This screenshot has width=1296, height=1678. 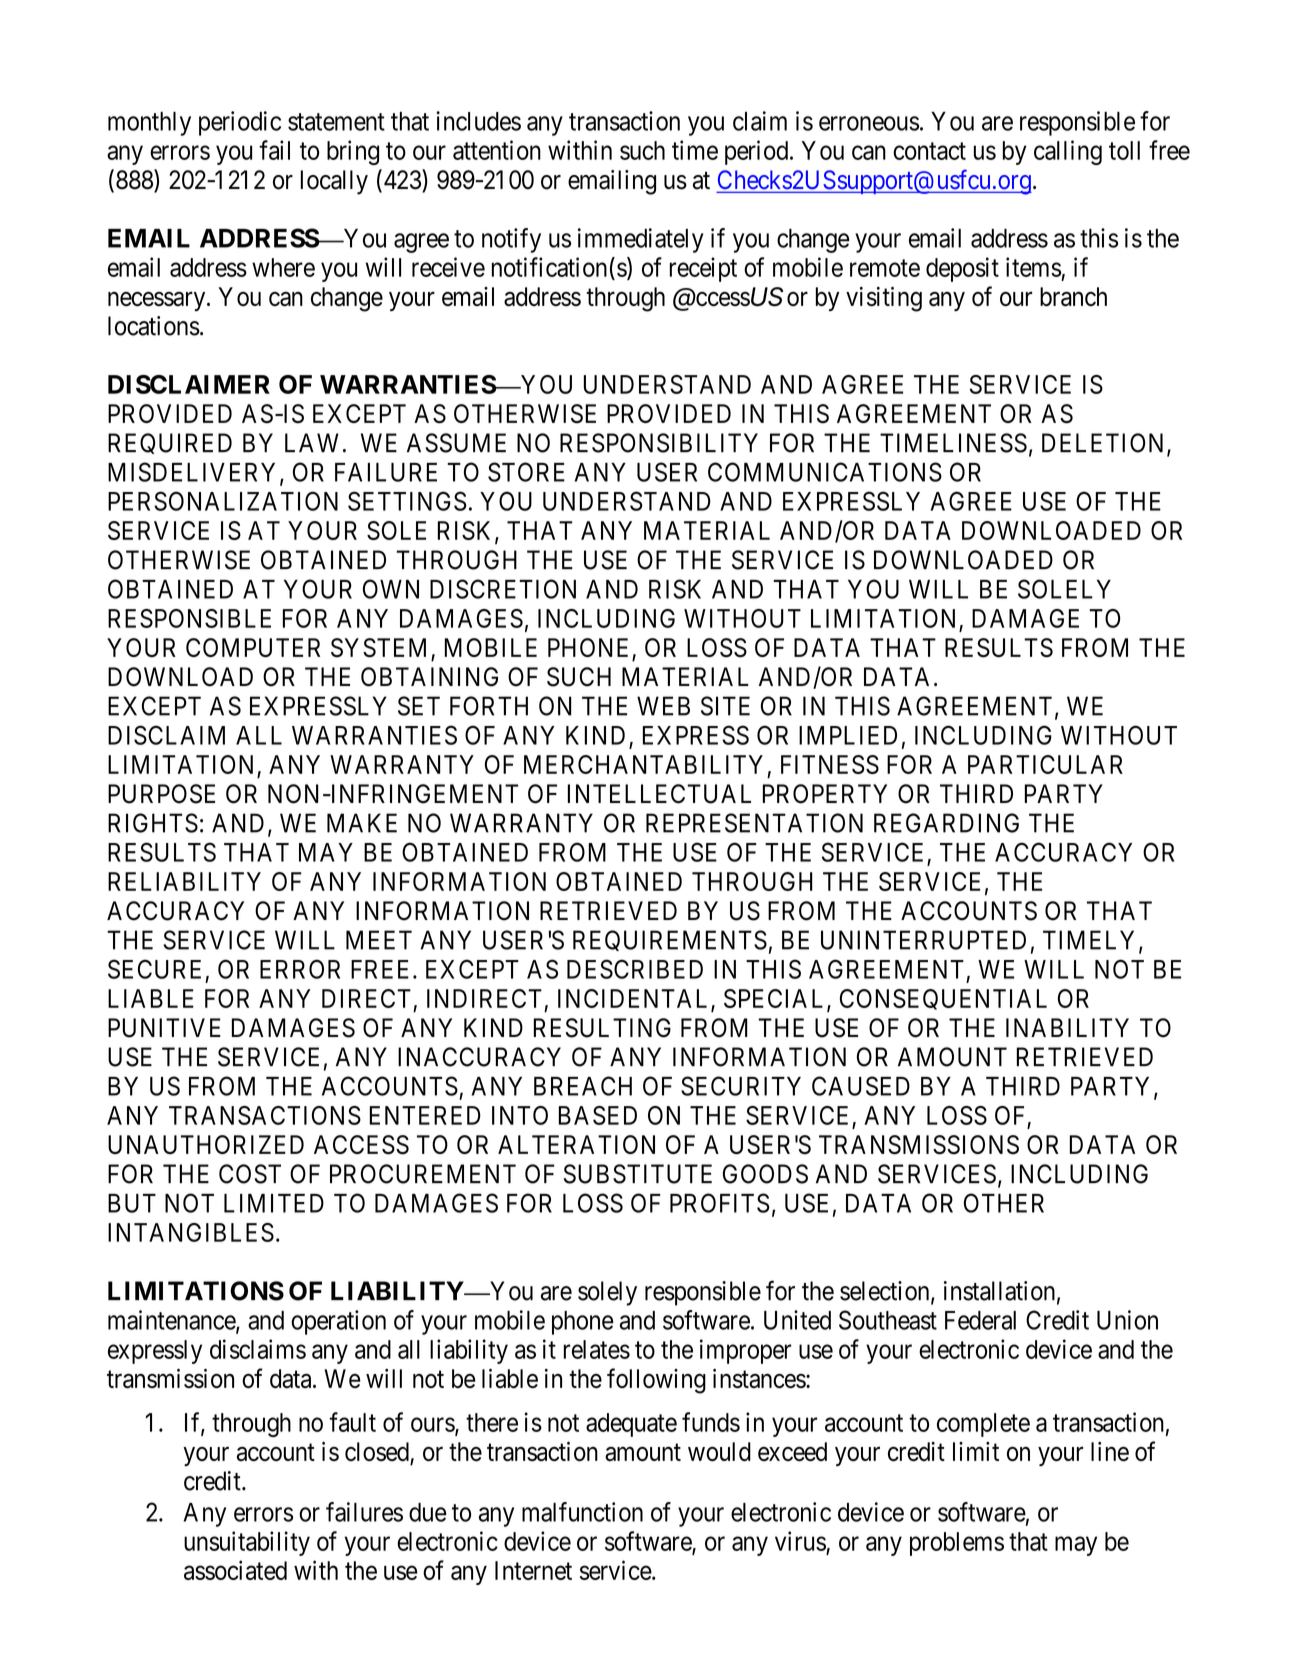 What do you see at coordinates (191, 1232) in the screenshot?
I see `INTANGIBLES` at bounding box center [191, 1232].
